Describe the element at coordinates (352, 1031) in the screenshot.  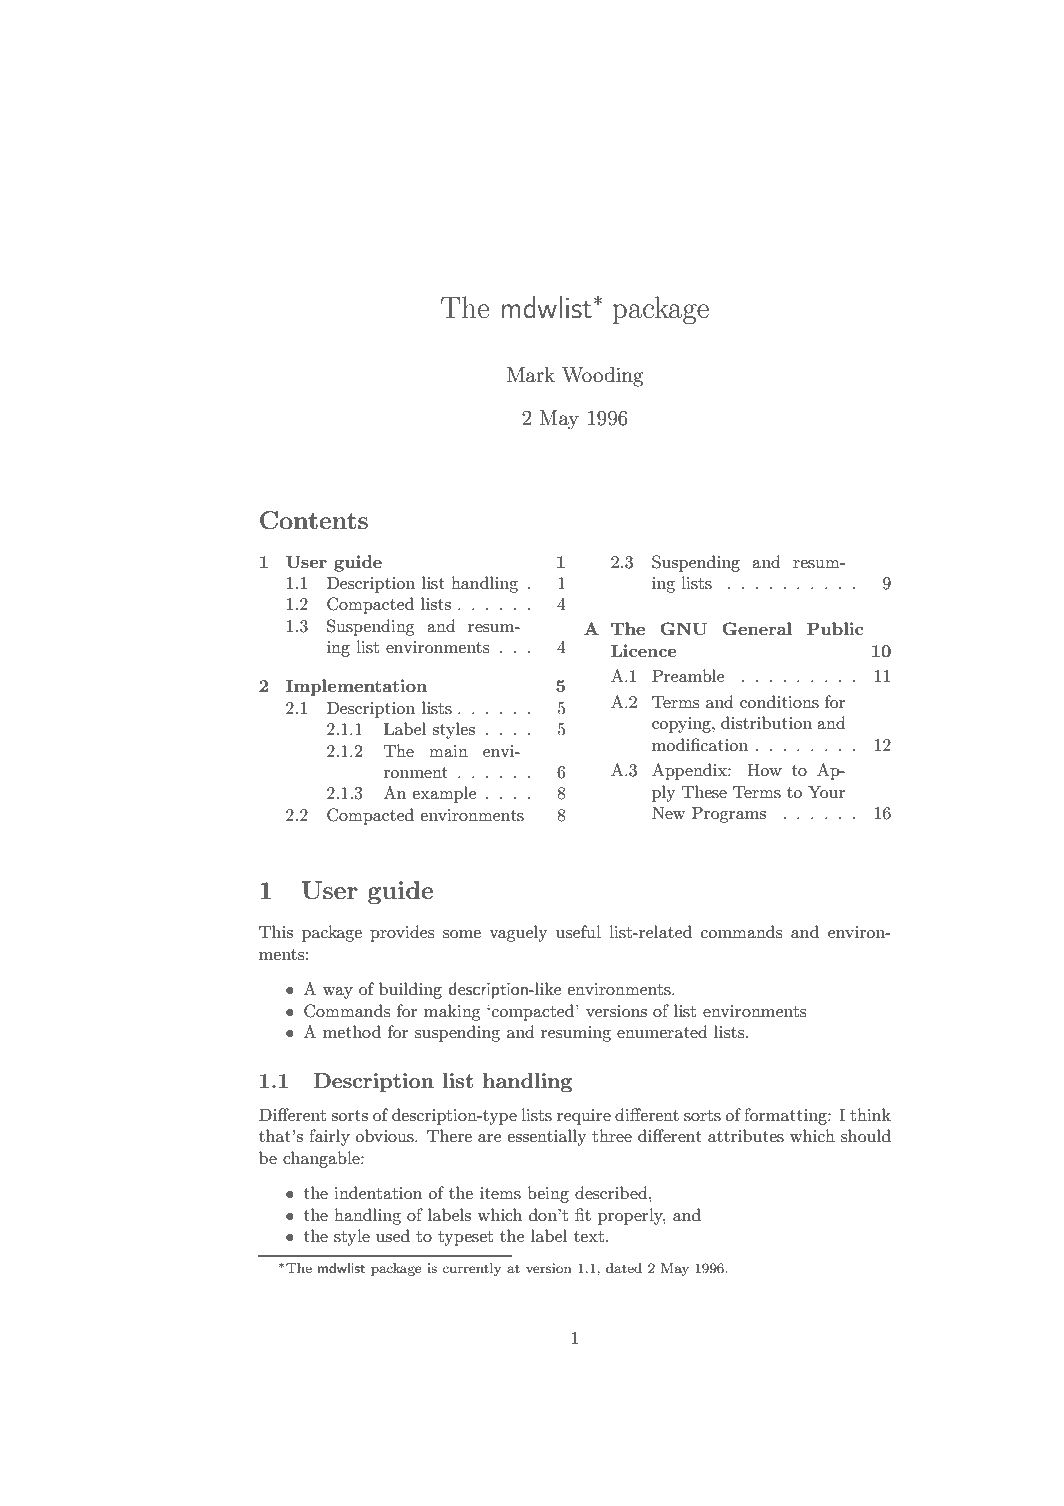
I see `method` at that location.
